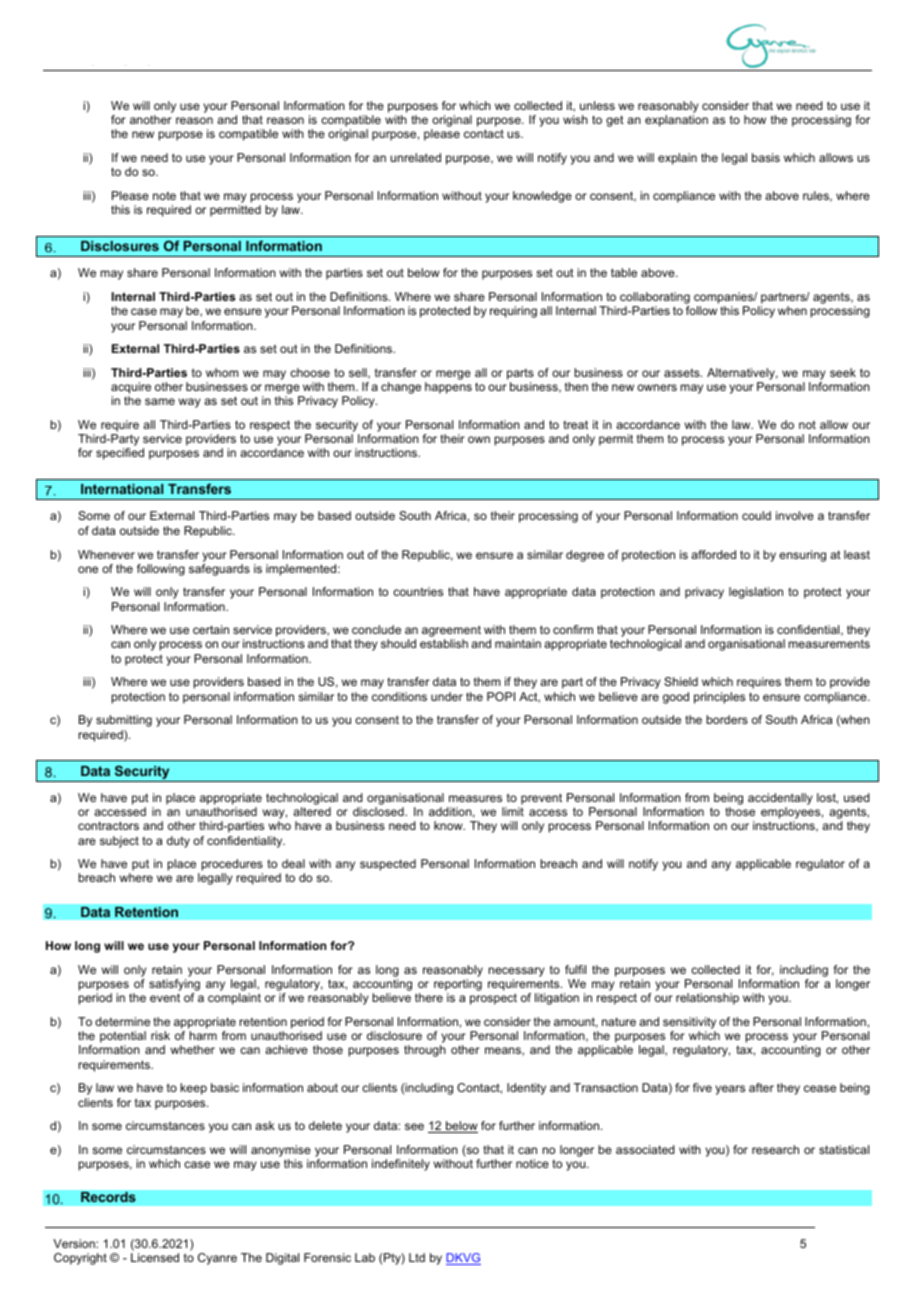  Describe the element at coordinates (164, 196) in the image. I see `note` at that location.
